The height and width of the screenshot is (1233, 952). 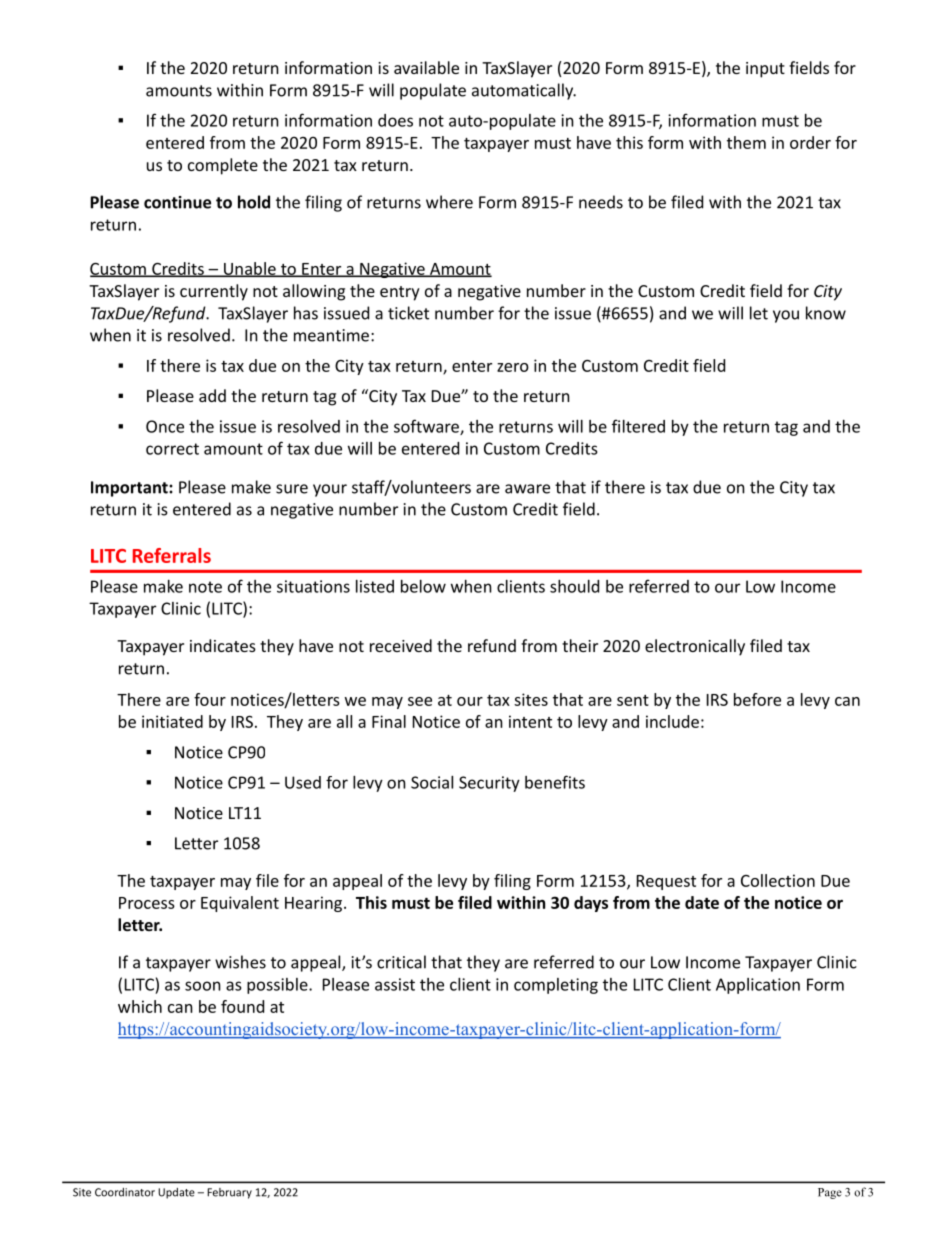 I want to click on indicates, so click(x=223, y=645).
